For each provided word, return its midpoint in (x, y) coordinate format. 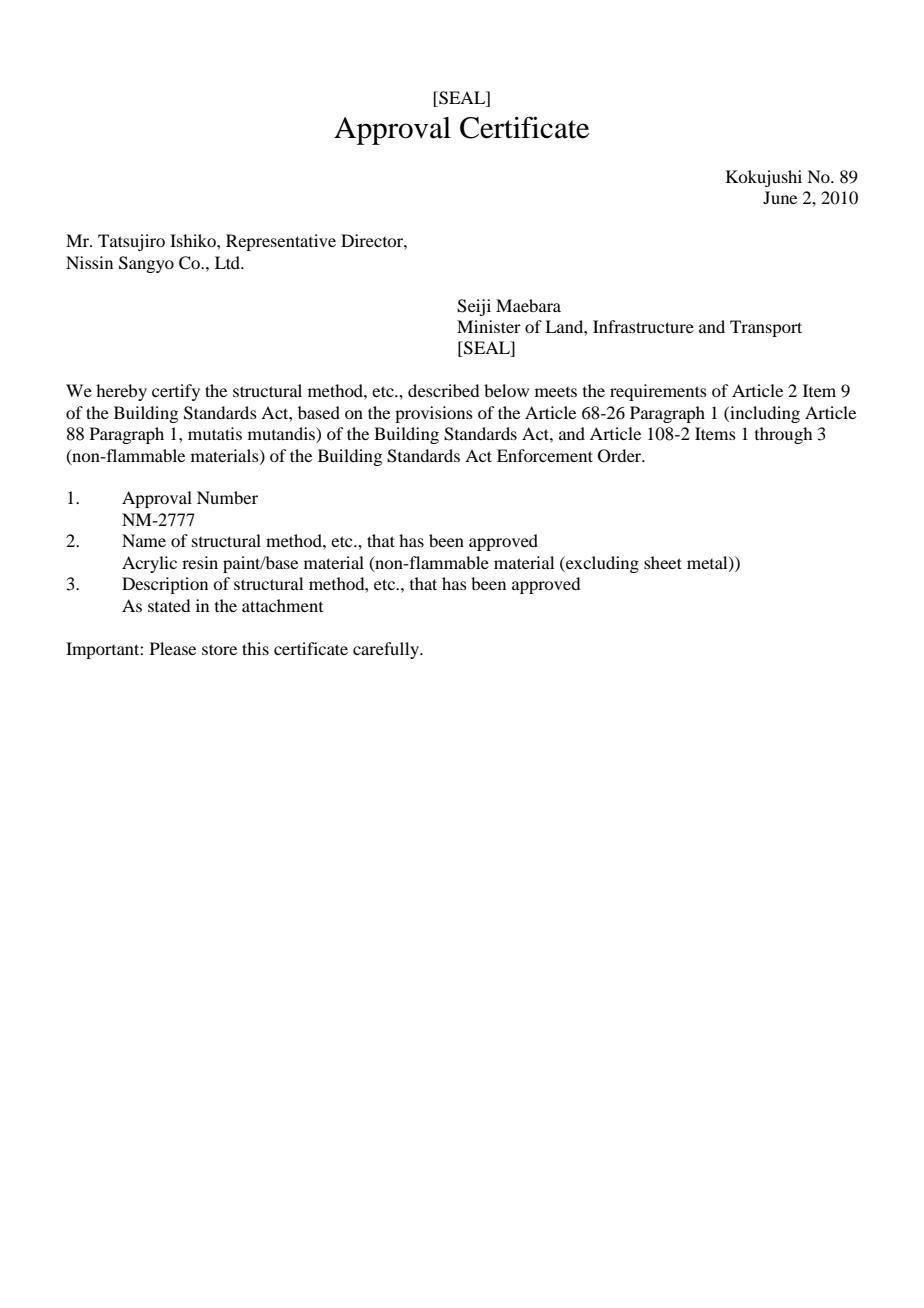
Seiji (474, 307)
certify (176, 392)
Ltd (229, 262)
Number (227, 497)
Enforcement (545, 455)
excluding (601, 564)
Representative (281, 242)
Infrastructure (643, 326)
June (780, 197)
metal (708, 563)
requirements (658, 392)
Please (173, 648)
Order (621, 456)
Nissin (89, 262)
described (443, 390)
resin (200, 562)
